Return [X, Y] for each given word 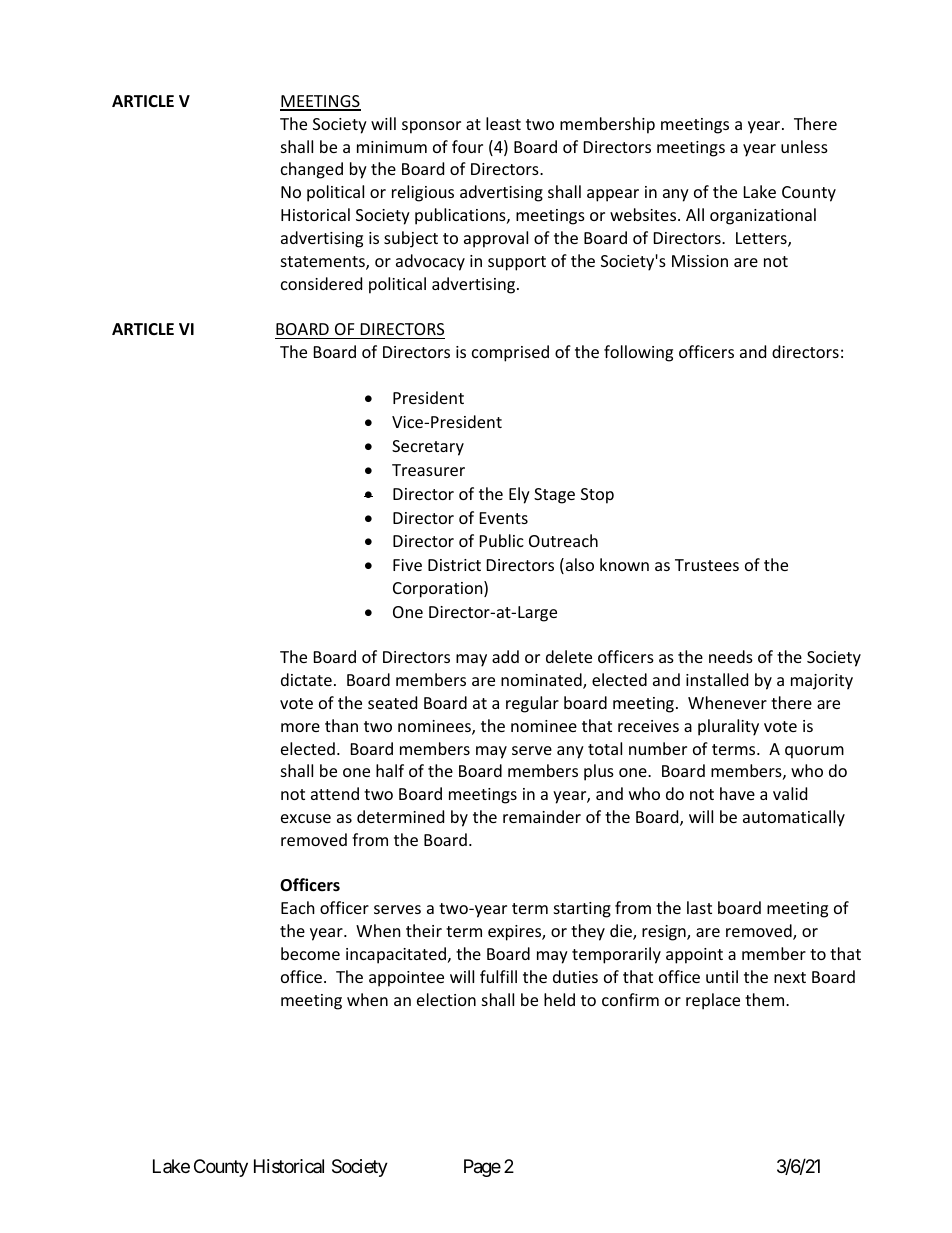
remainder [542, 816]
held [559, 999]
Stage [554, 496]
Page [482, 1168]
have [737, 793]
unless [804, 146]
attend [335, 793]
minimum [392, 147]
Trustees [707, 565]
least [503, 123]
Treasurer [428, 470]
